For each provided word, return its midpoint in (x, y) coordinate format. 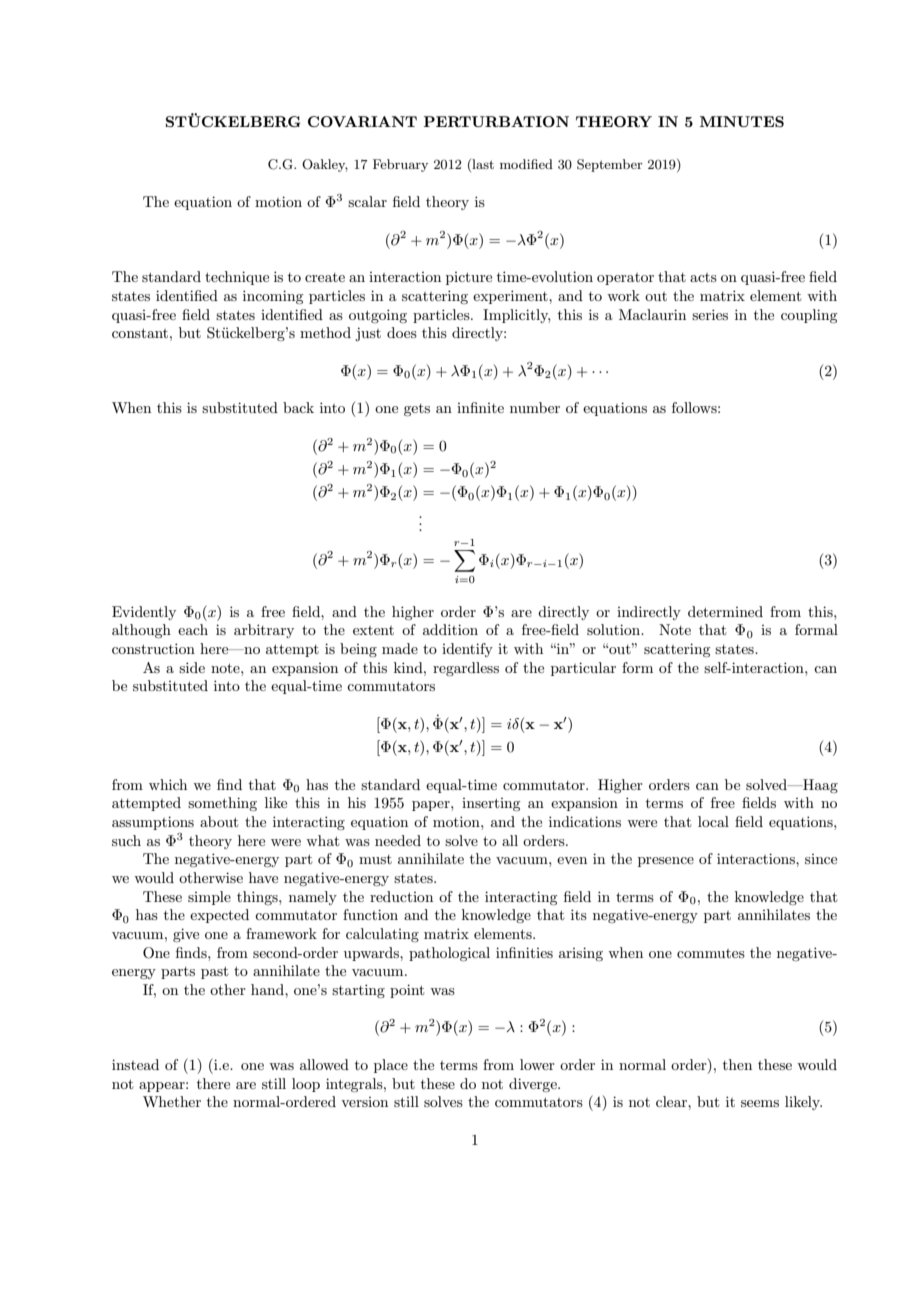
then (737, 1064)
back (298, 407)
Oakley (325, 165)
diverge (534, 1085)
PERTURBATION (496, 121)
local (713, 821)
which (168, 784)
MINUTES (742, 121)
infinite (480, 407)
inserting (491, 804)
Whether (172, 1101)
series (710, 314)
